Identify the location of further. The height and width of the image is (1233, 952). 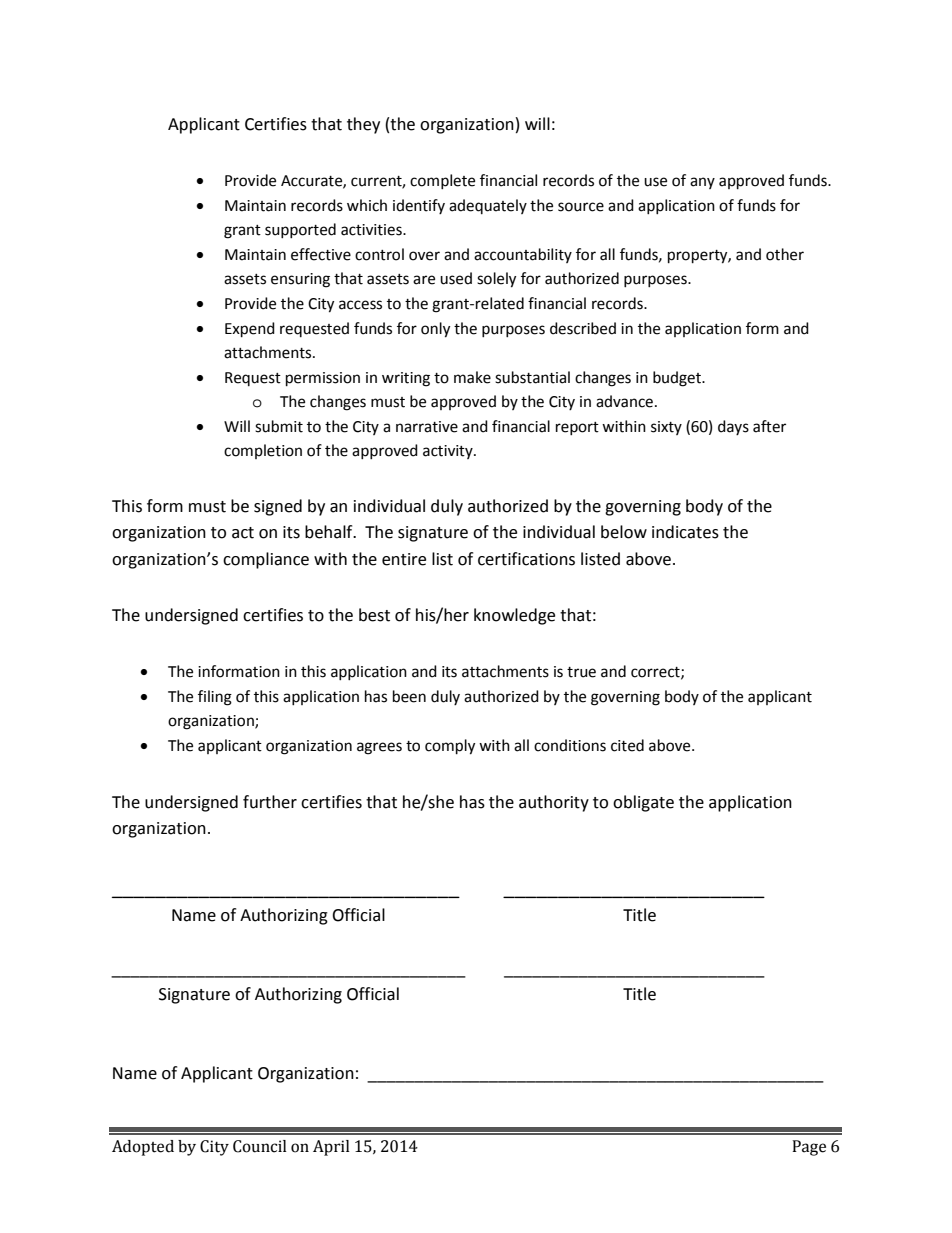
(270, 802).
